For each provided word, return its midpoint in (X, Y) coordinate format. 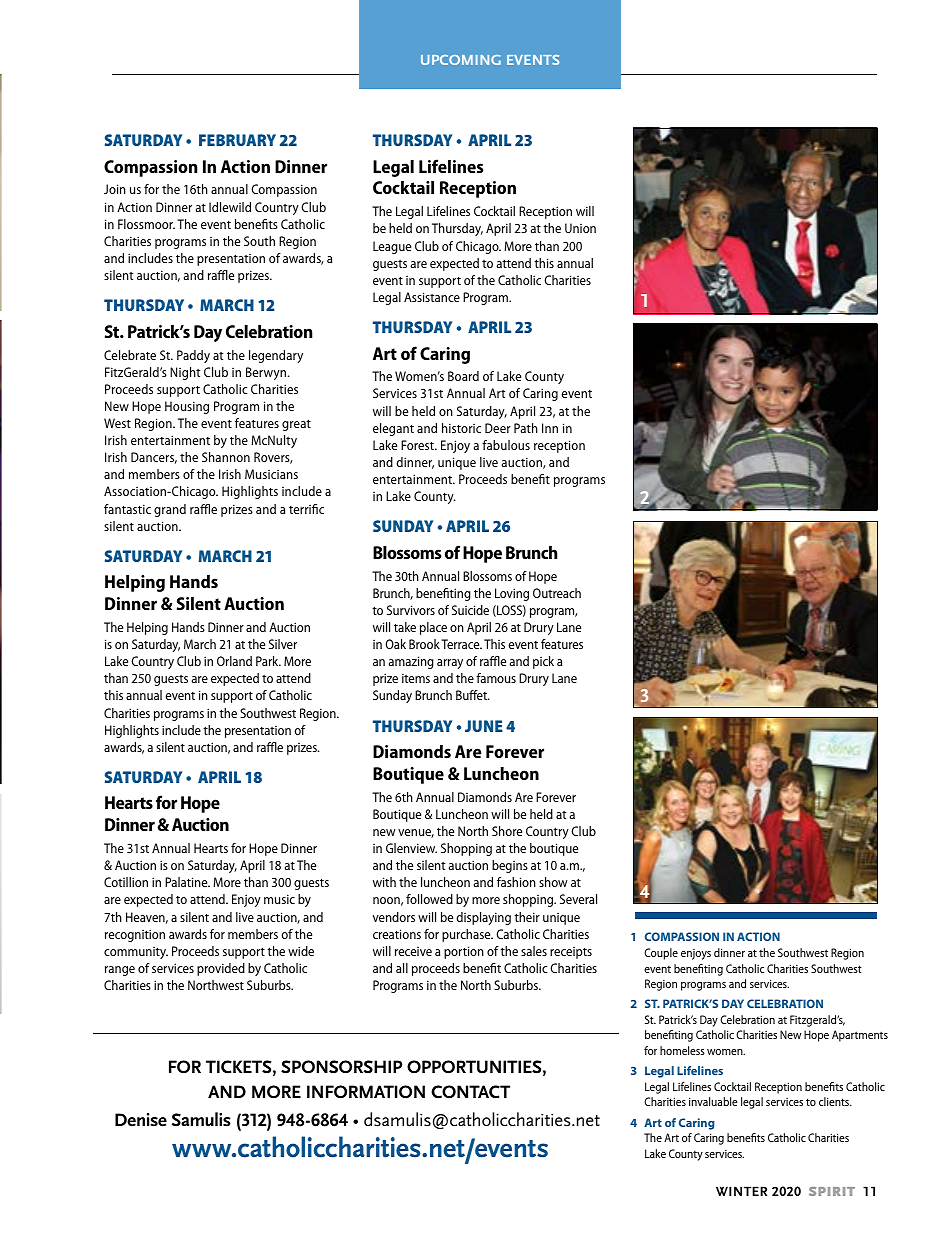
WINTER (741, 1191)
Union (580, 228)
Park (268, 661)
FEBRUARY (237, 140)
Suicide (470, 610)
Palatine (187, 882)
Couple (661, 954)
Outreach (557, 593)
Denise (141, 1120)
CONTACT (470, 1092)
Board (463, 376)
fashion (516, 882)
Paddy (193, 356)
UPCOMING (461, 60)
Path (526, 428)
